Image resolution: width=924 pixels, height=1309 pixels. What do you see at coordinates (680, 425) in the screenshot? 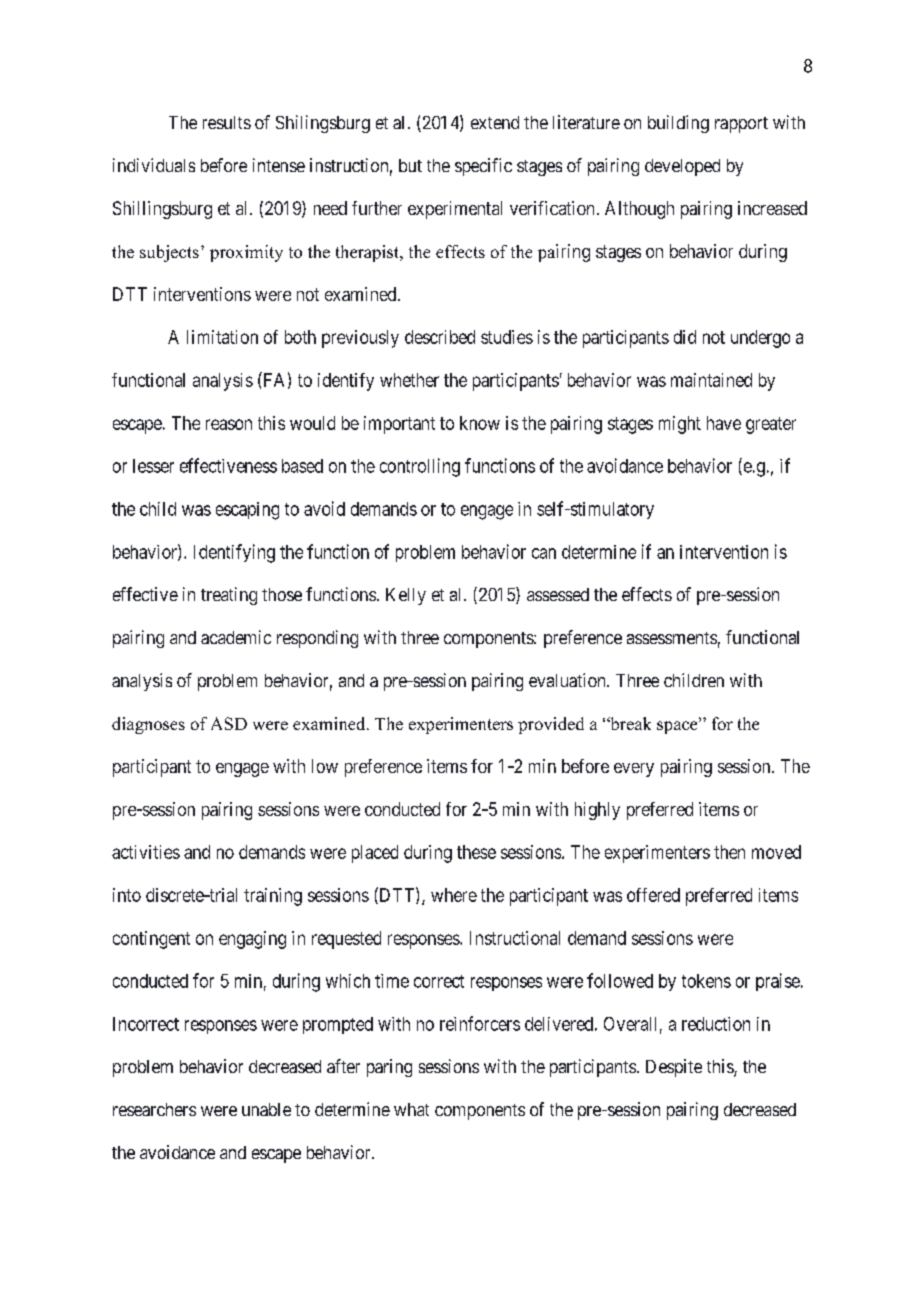
I see `might` at bounding box center [680, 425].
